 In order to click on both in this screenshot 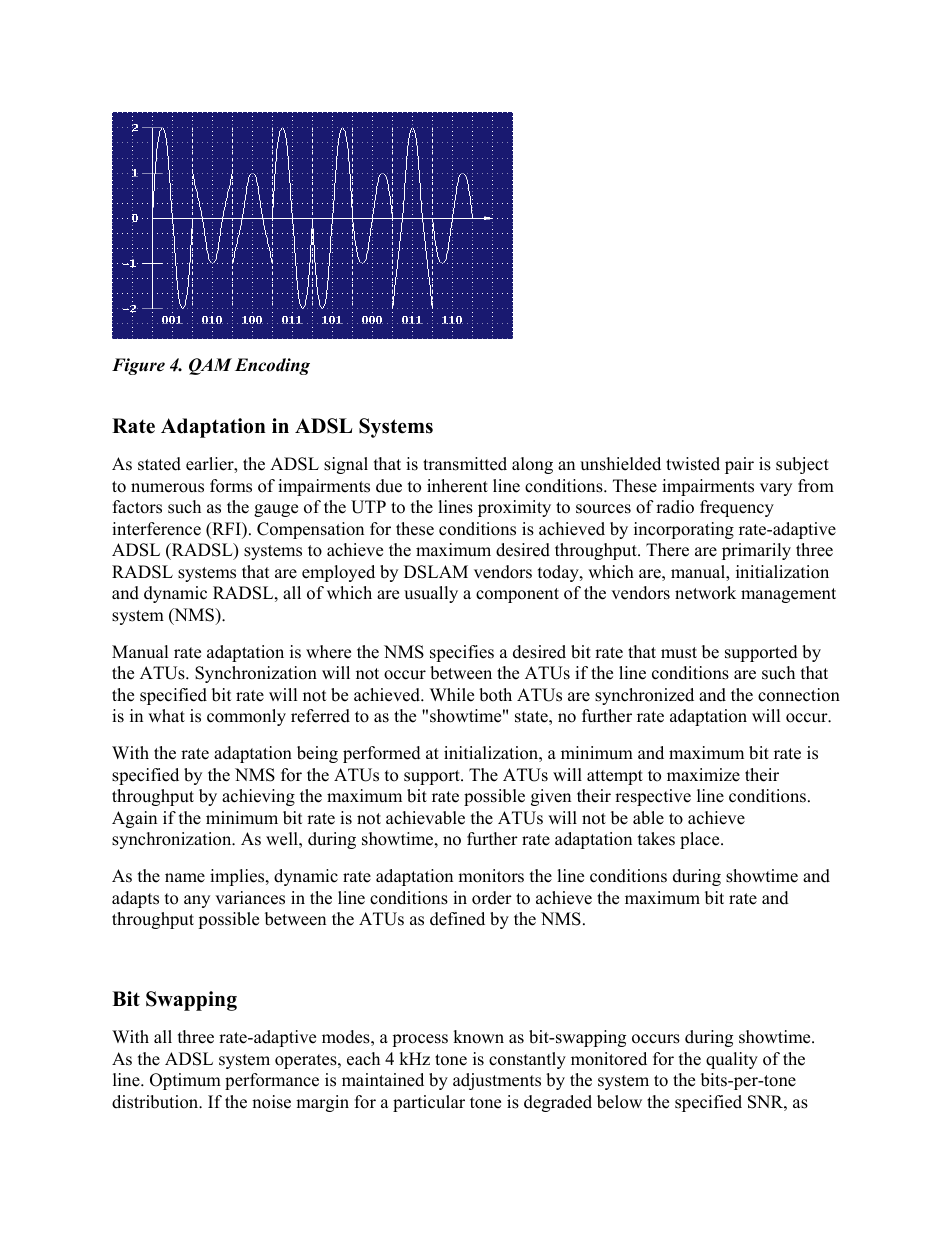, I will do `click(495, 695)`.
